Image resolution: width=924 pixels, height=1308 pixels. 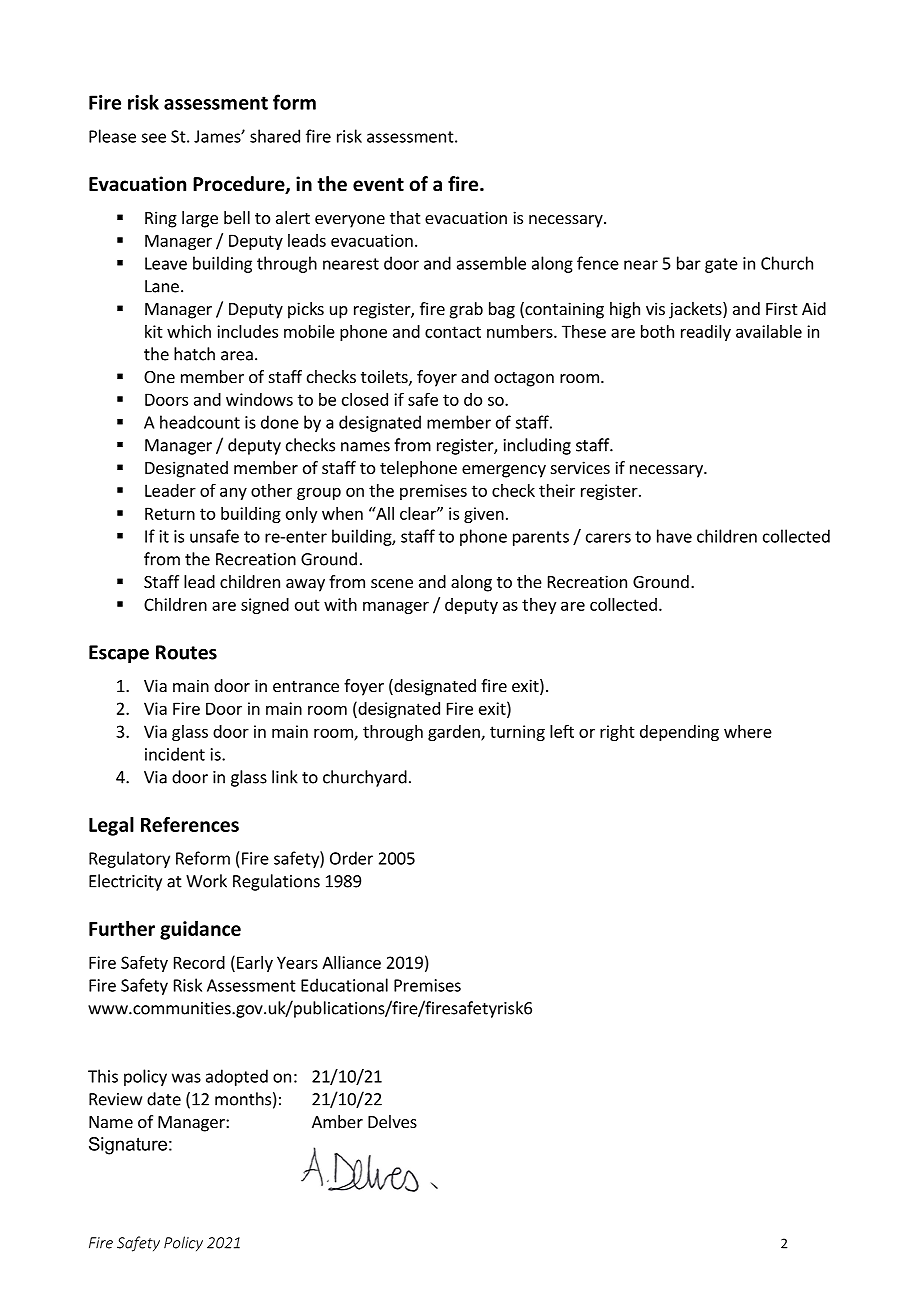 I want to click on where, so click(x=748, y=731).
